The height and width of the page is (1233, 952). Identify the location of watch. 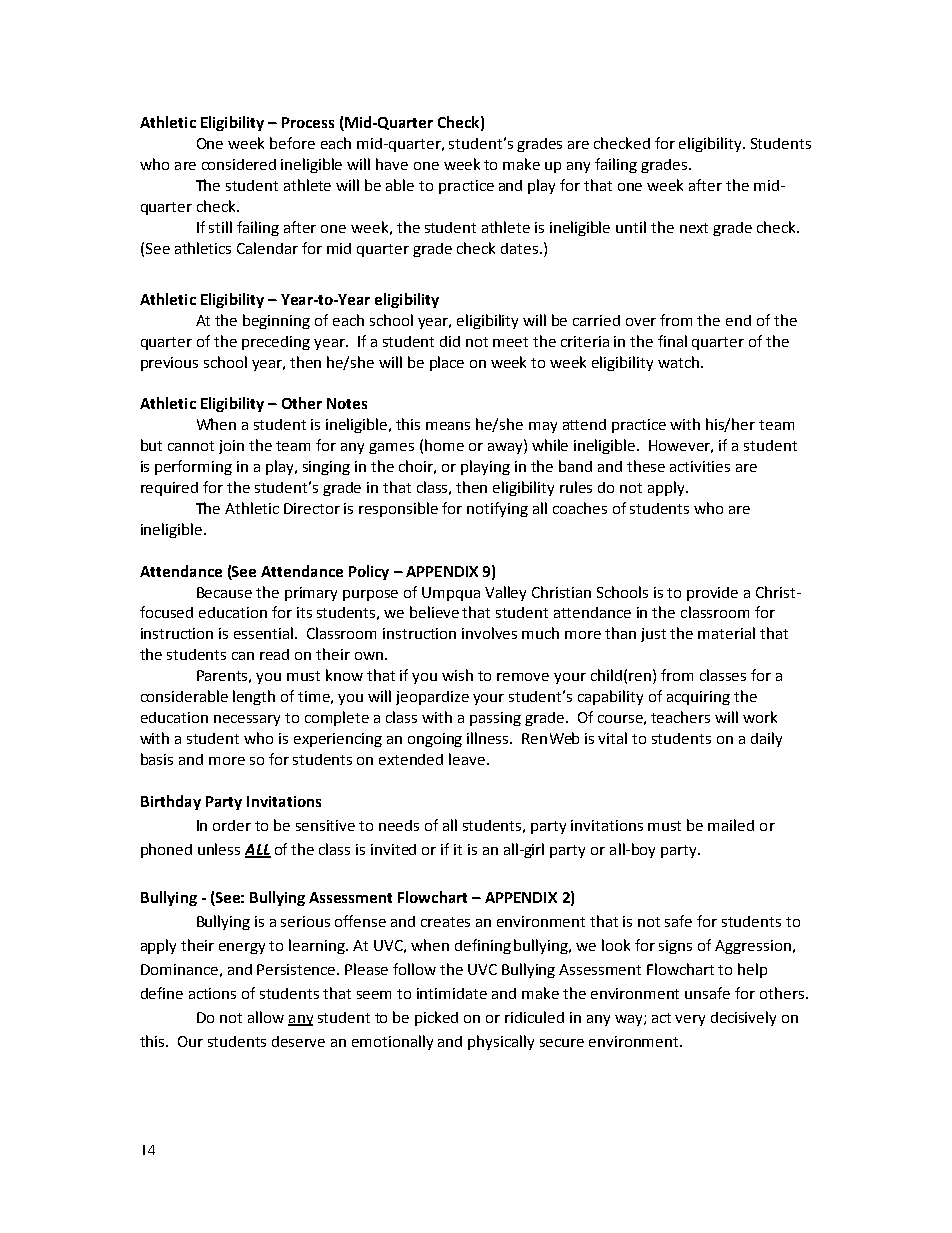
(680, 362).
